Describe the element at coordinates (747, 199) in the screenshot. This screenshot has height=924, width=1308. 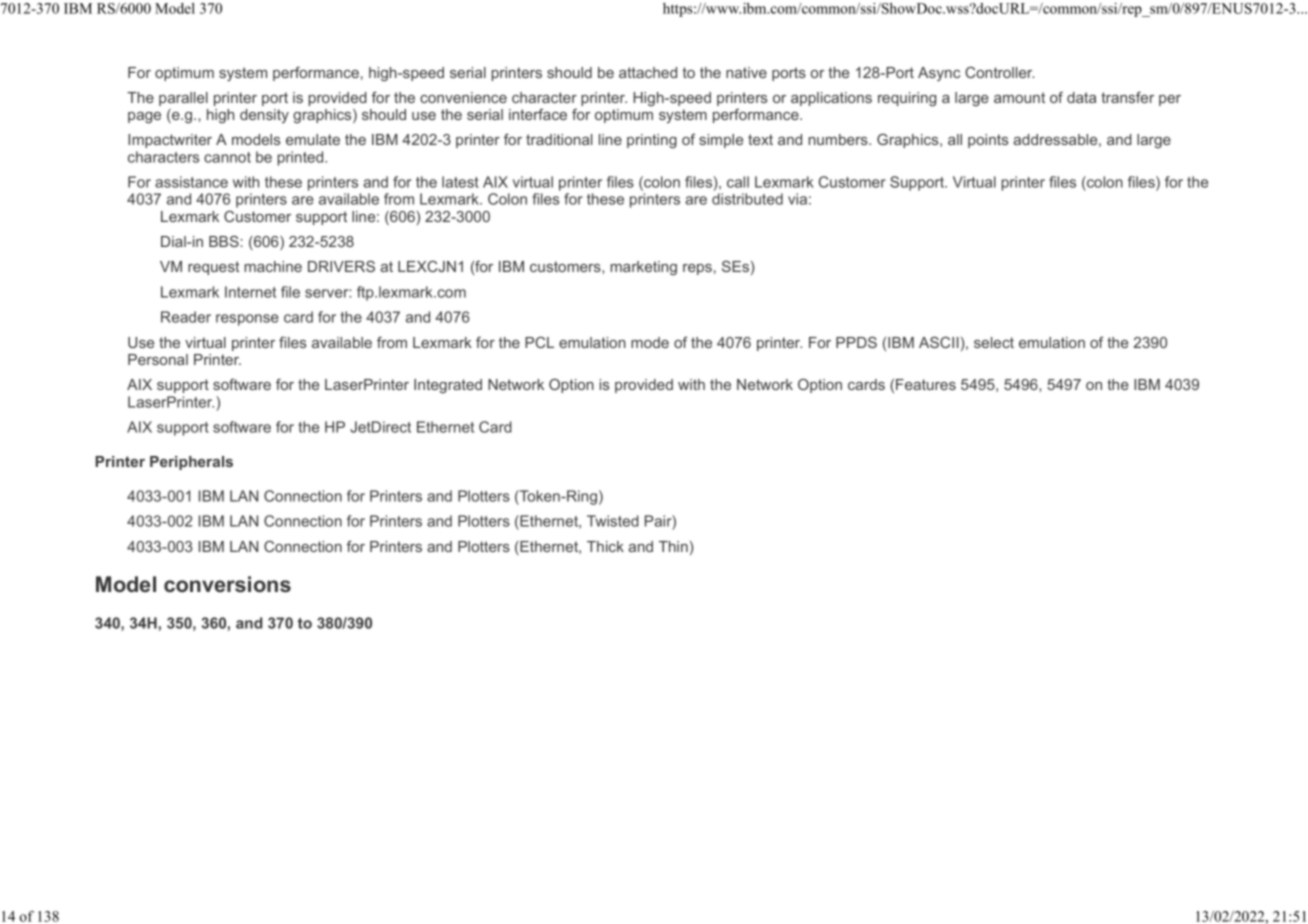
I see `distributed` at that location.
